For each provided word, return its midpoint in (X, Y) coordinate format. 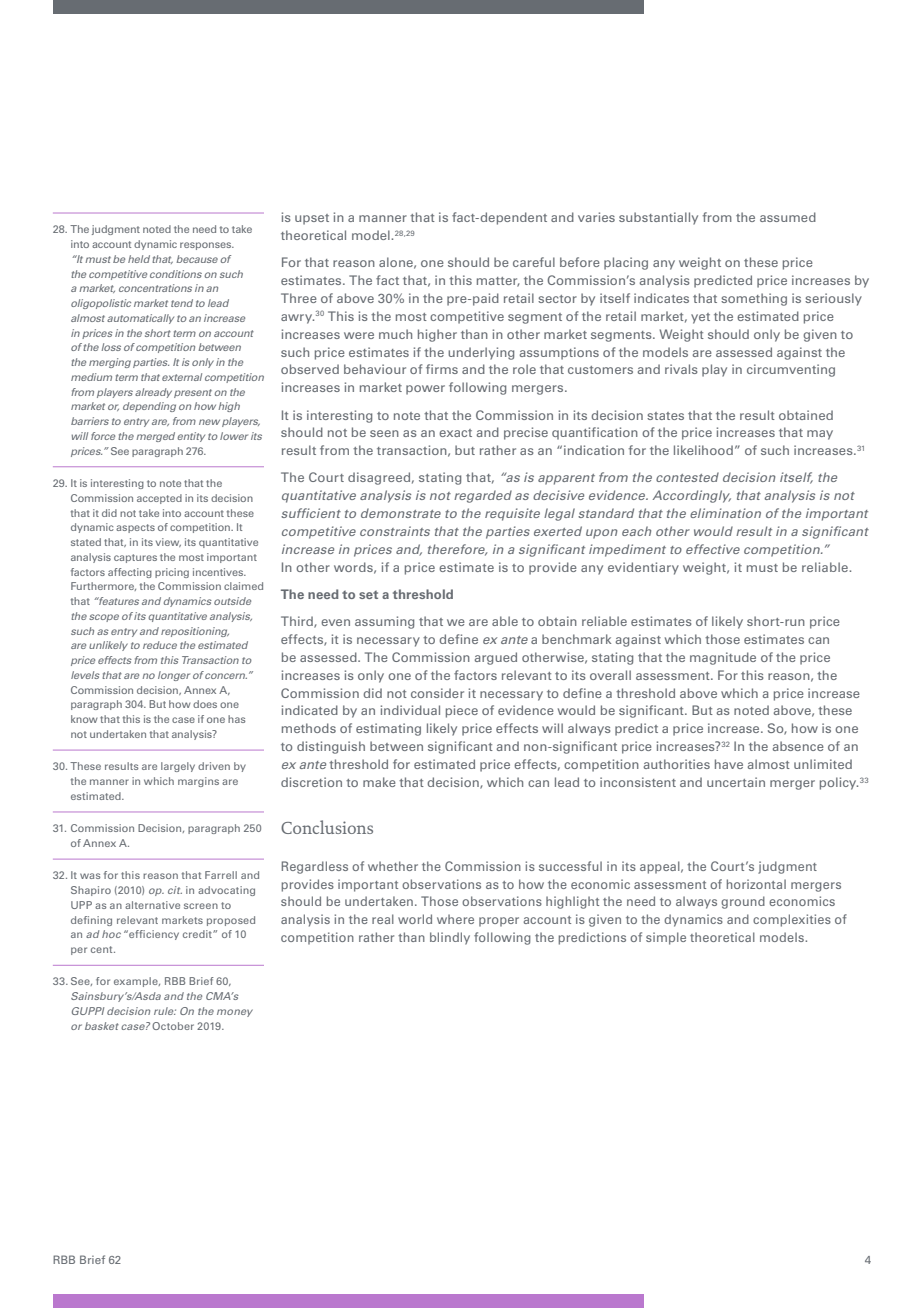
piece (462, 711)
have (729, 764)
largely (178, 767)
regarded (483, 496)
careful (534, 262)
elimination (725, 513)
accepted (159, 499)
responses (206, 246)
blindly (450, 938)
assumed (788, 217)
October (173, 1026)
